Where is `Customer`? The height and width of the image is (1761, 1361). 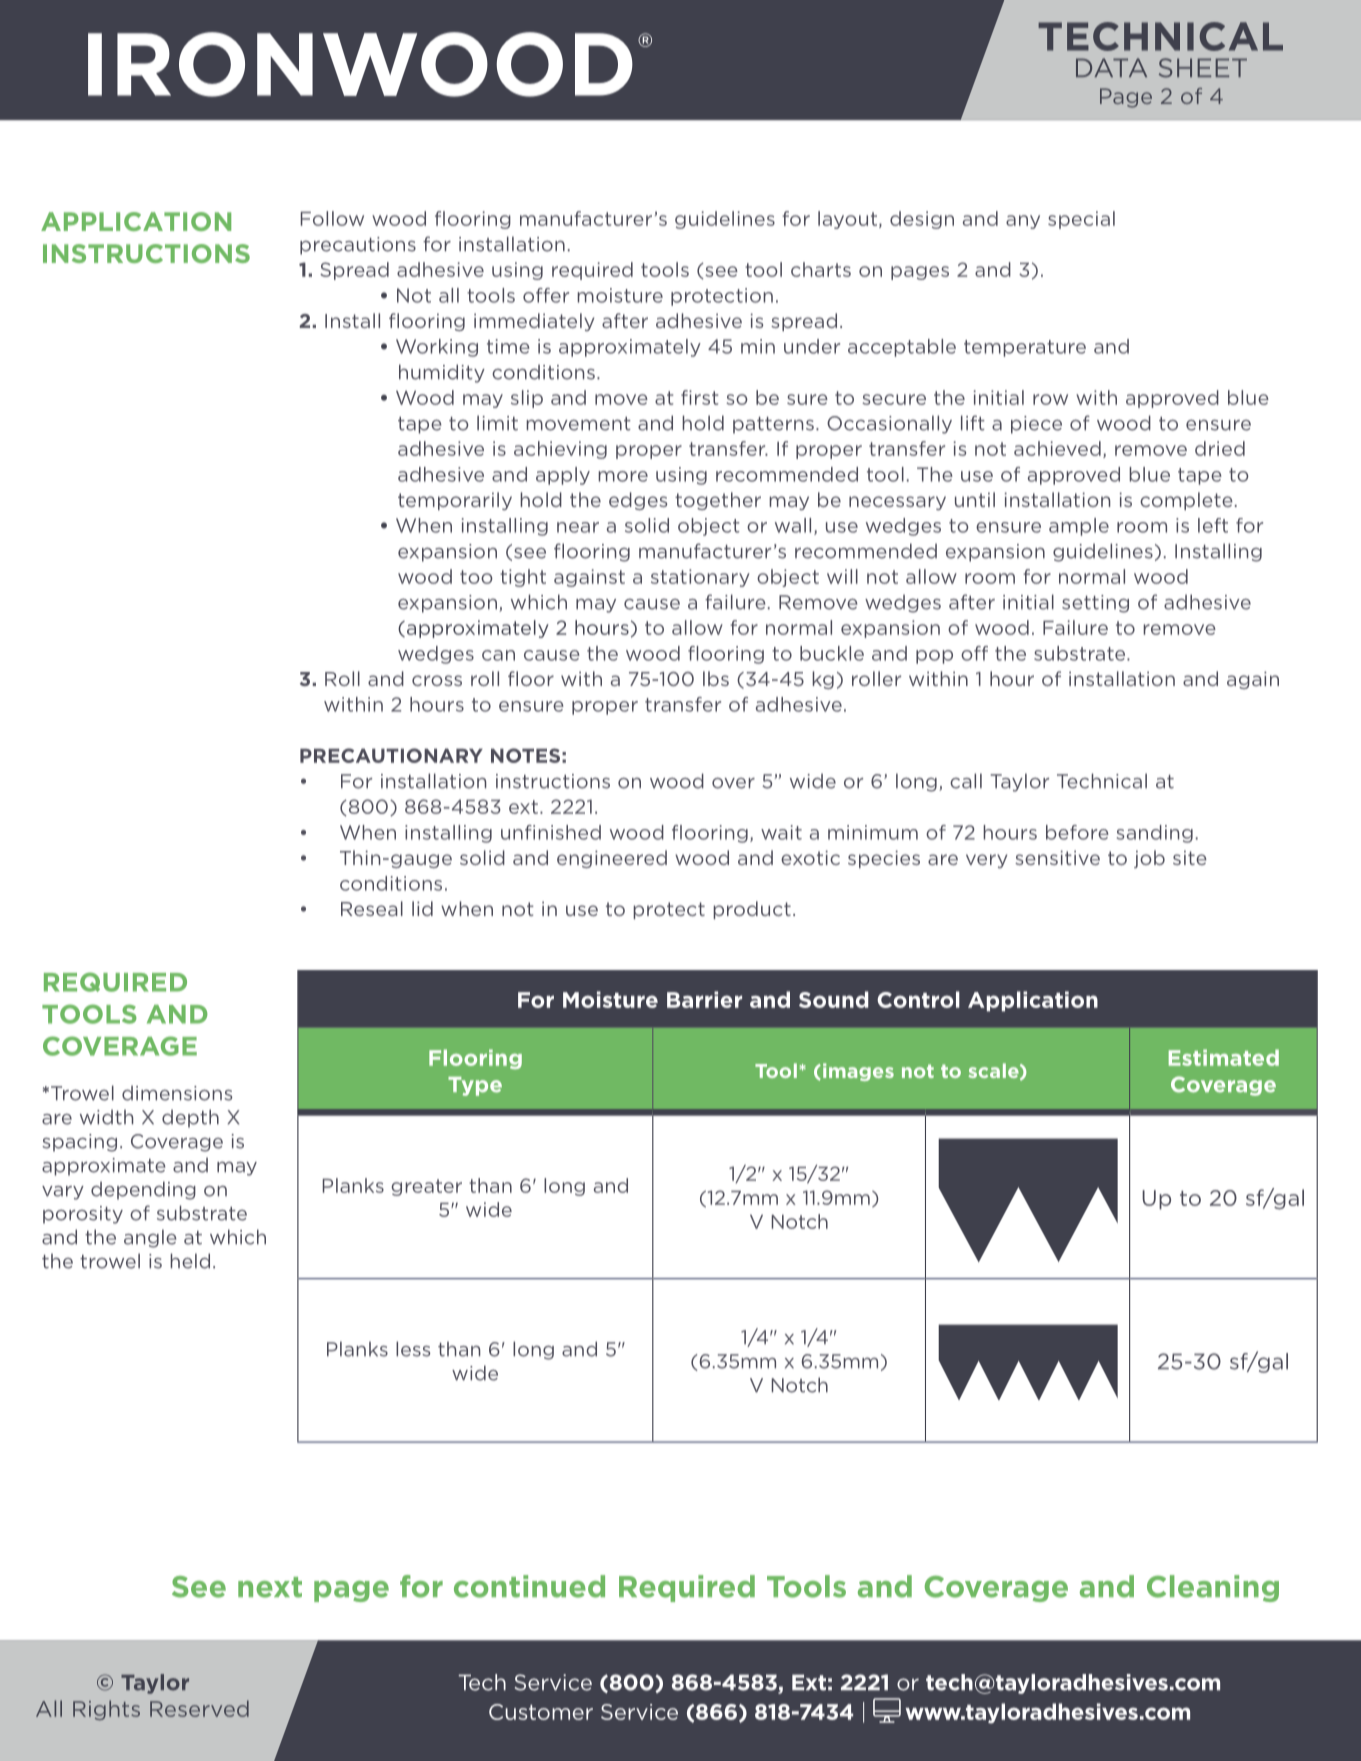 Customer is located at coordinates (541, 1712).
